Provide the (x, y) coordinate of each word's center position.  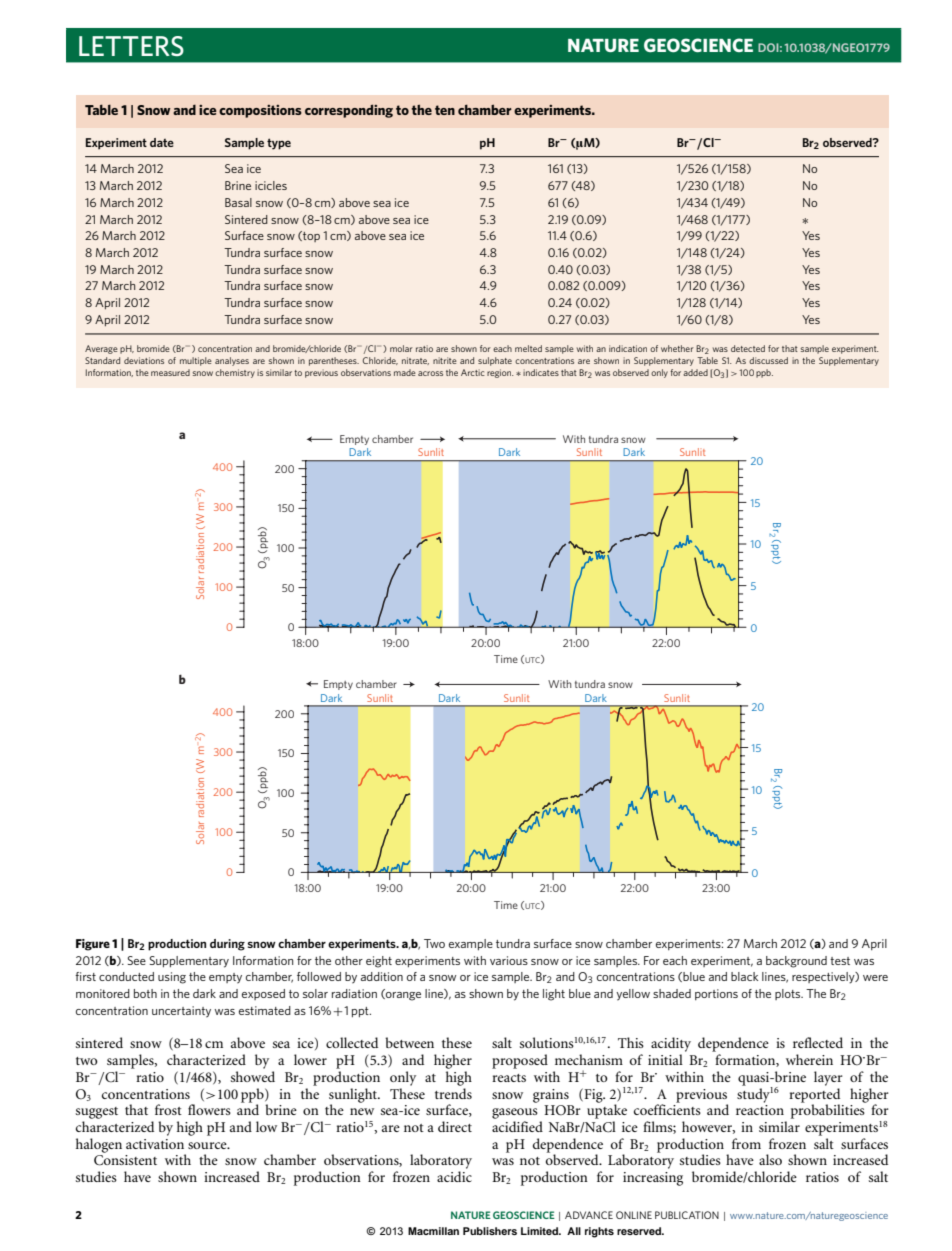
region (500, 373)
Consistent (125, 1160)
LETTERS (131, 46)
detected (748, 348)
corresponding (349, 111)
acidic (454, 1176)
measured (170, 372)
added (695, 372)
